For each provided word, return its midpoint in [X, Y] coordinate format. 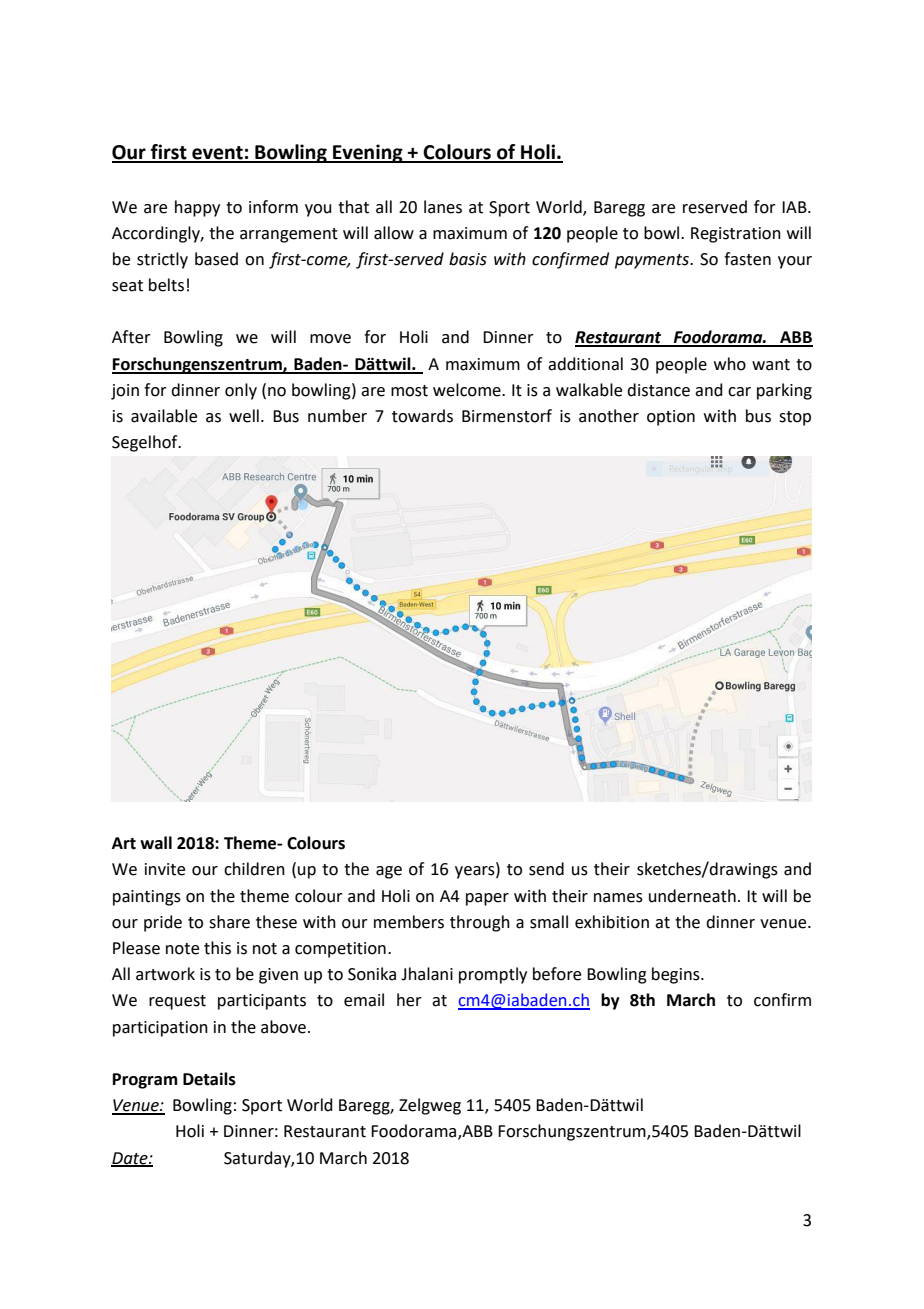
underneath [692, 896]
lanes [443, 207]
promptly [493, 975]
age [389, 872]
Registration [736, 235]
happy [197, 208]
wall [156, 843]
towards [422, 416]
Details [209, 1079]
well [244, 416]
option [671, 418]
